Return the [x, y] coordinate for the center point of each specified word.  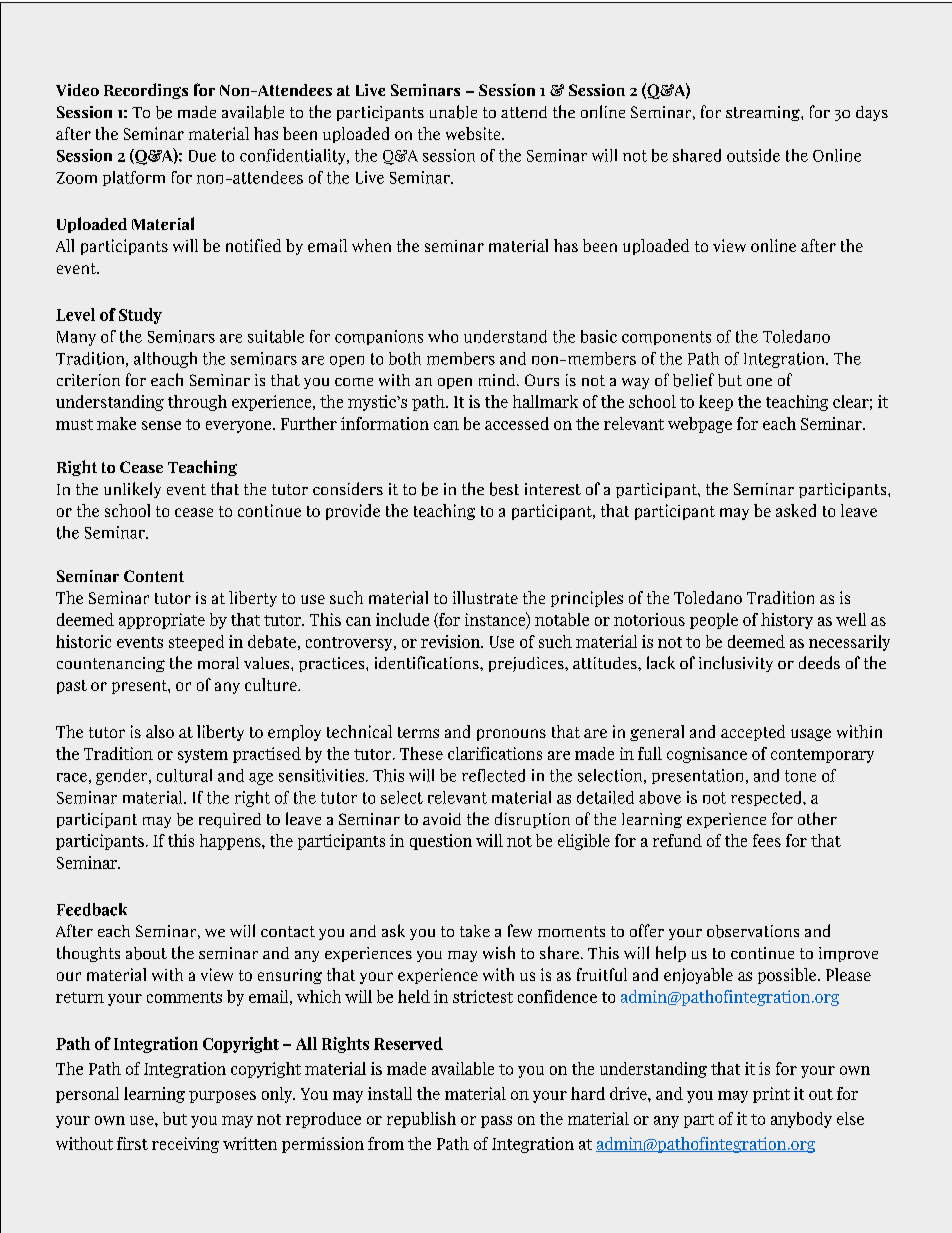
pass [496, 1122]
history [787, 621]
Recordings [146, 91]
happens [231, 842]
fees [767, 840]
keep [716, 403]
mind [498, 380]
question [441, 842]
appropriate [162, 621]
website [474, 133]
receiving [185, 1145]
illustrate [485, 597]
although [165, 360]
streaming [764, 113]
